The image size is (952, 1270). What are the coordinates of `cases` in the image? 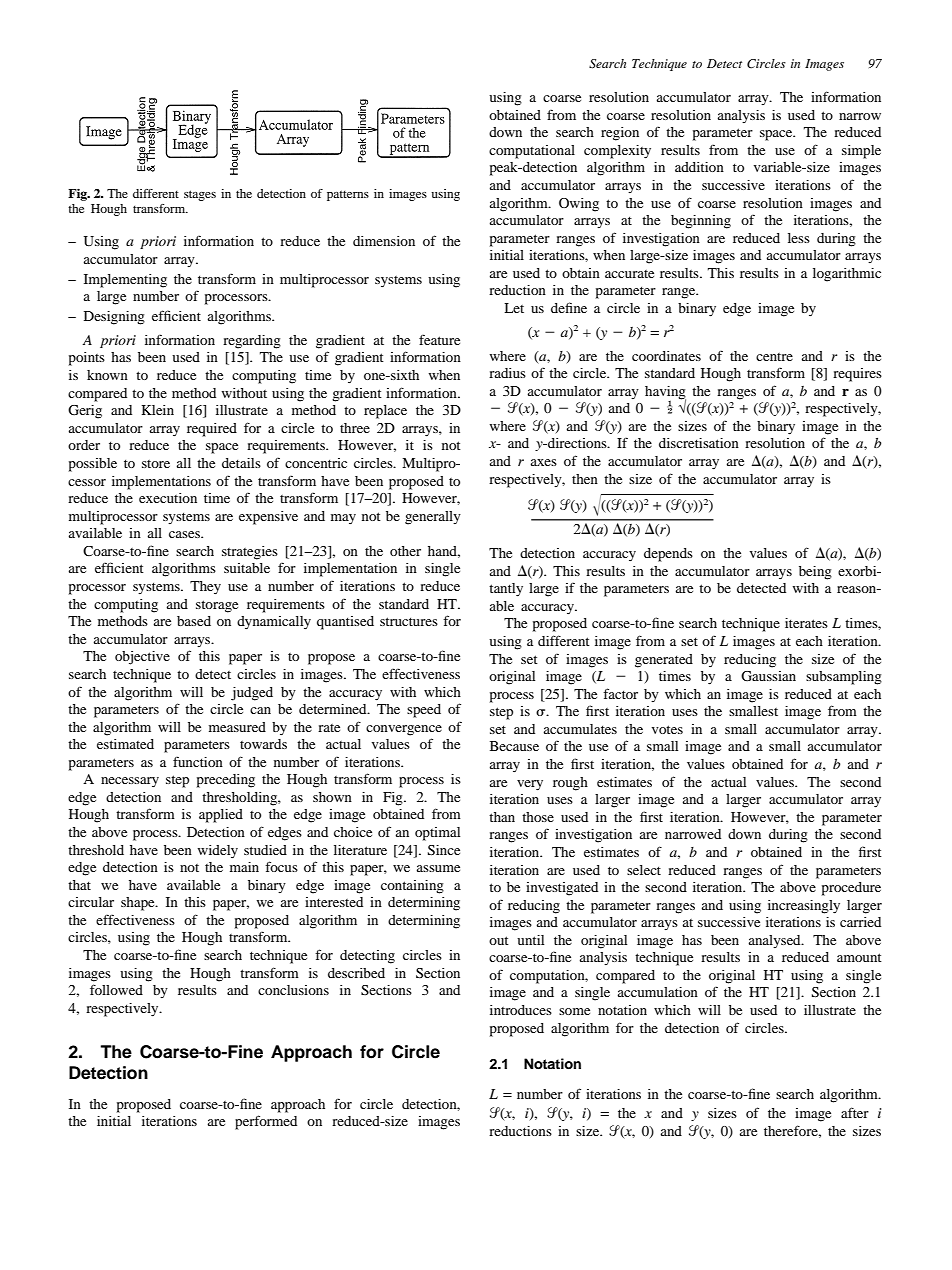 It's located at (185, 534).
